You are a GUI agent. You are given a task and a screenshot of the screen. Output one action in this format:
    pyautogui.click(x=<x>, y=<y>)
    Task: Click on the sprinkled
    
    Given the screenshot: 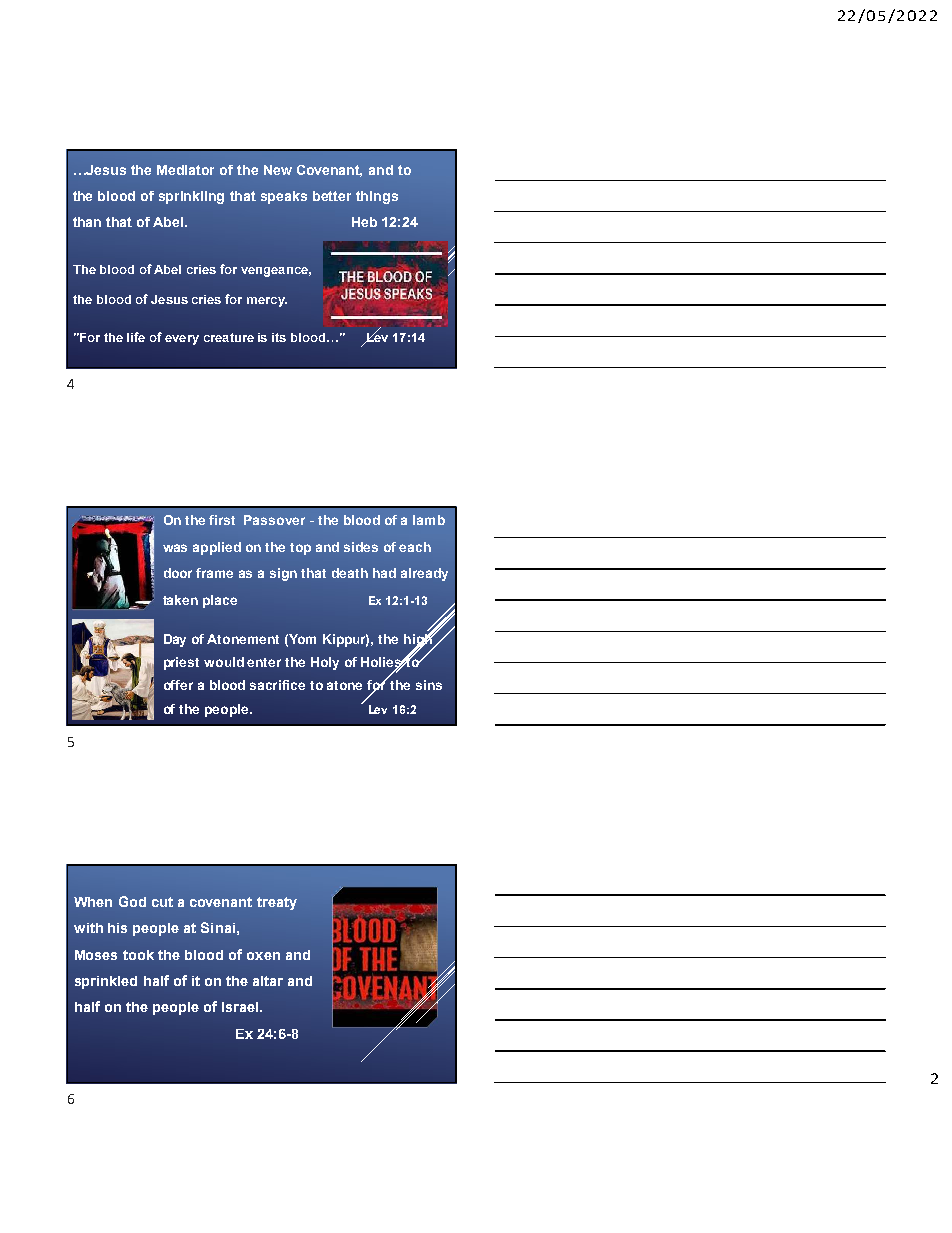 What is the action you would take?
    pyautogui.click(x=106, y=982)
